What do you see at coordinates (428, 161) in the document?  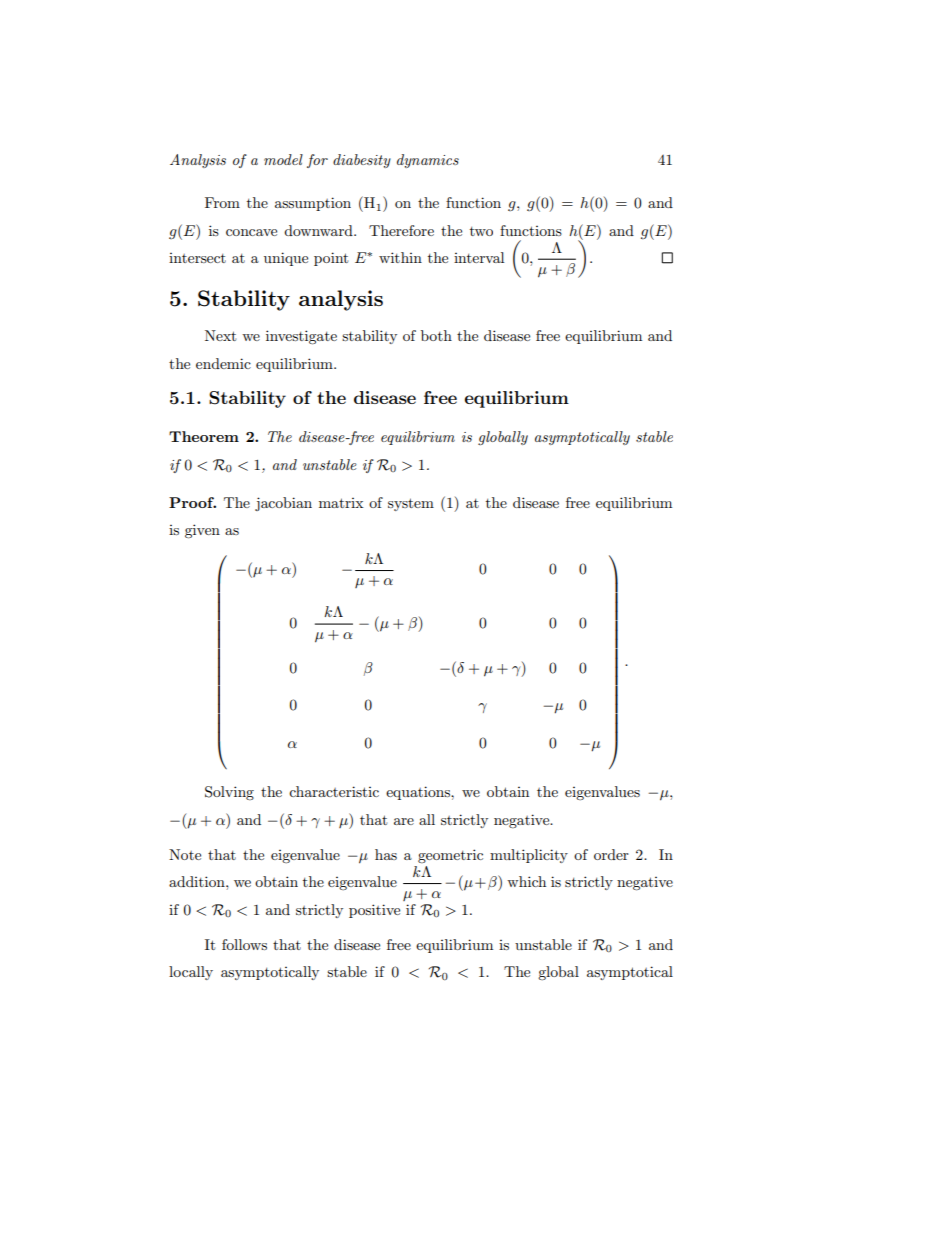 I see `dynamics` at bounding box center [428, 161].
